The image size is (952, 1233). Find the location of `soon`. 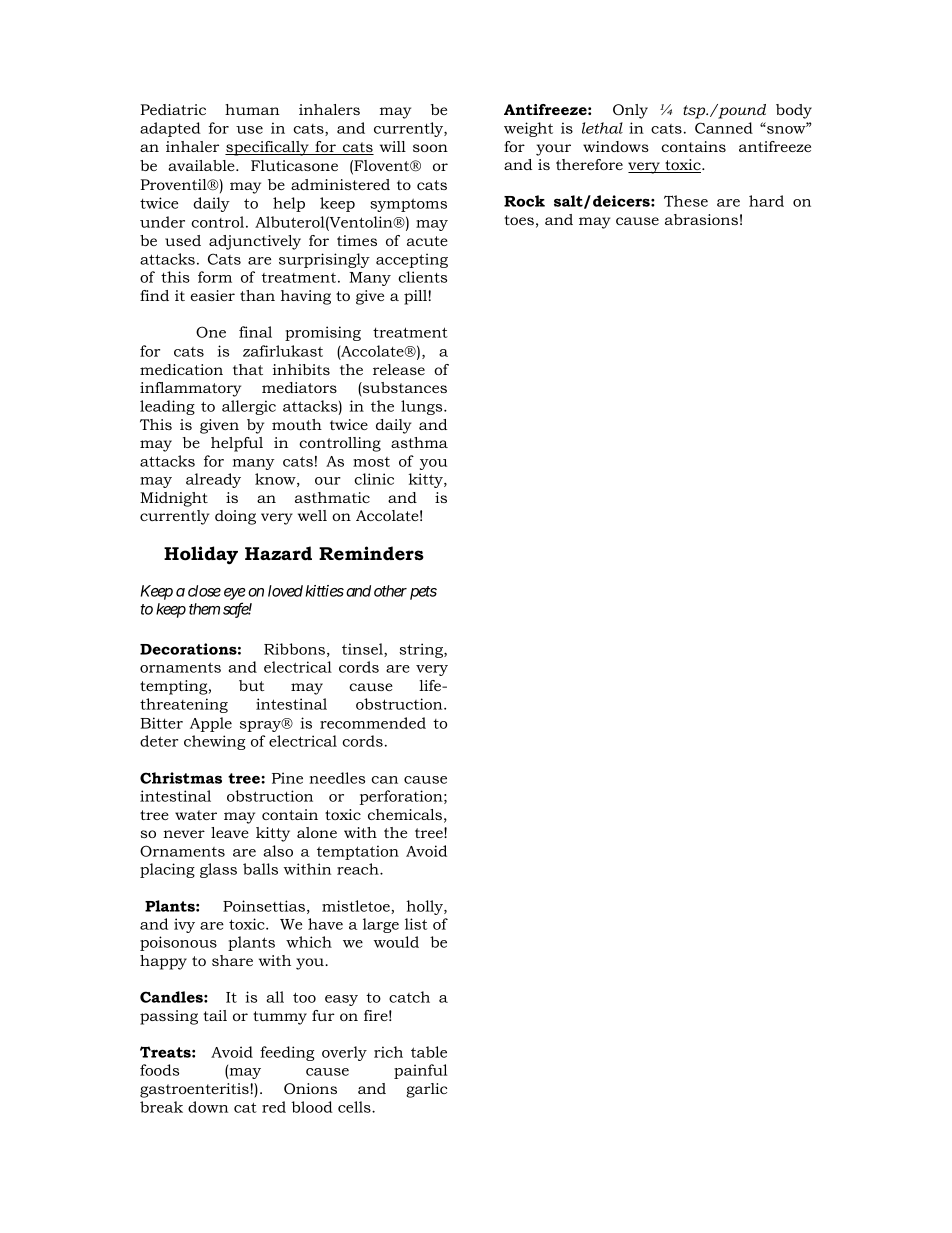

soon is located at coordinates (430, 148).
